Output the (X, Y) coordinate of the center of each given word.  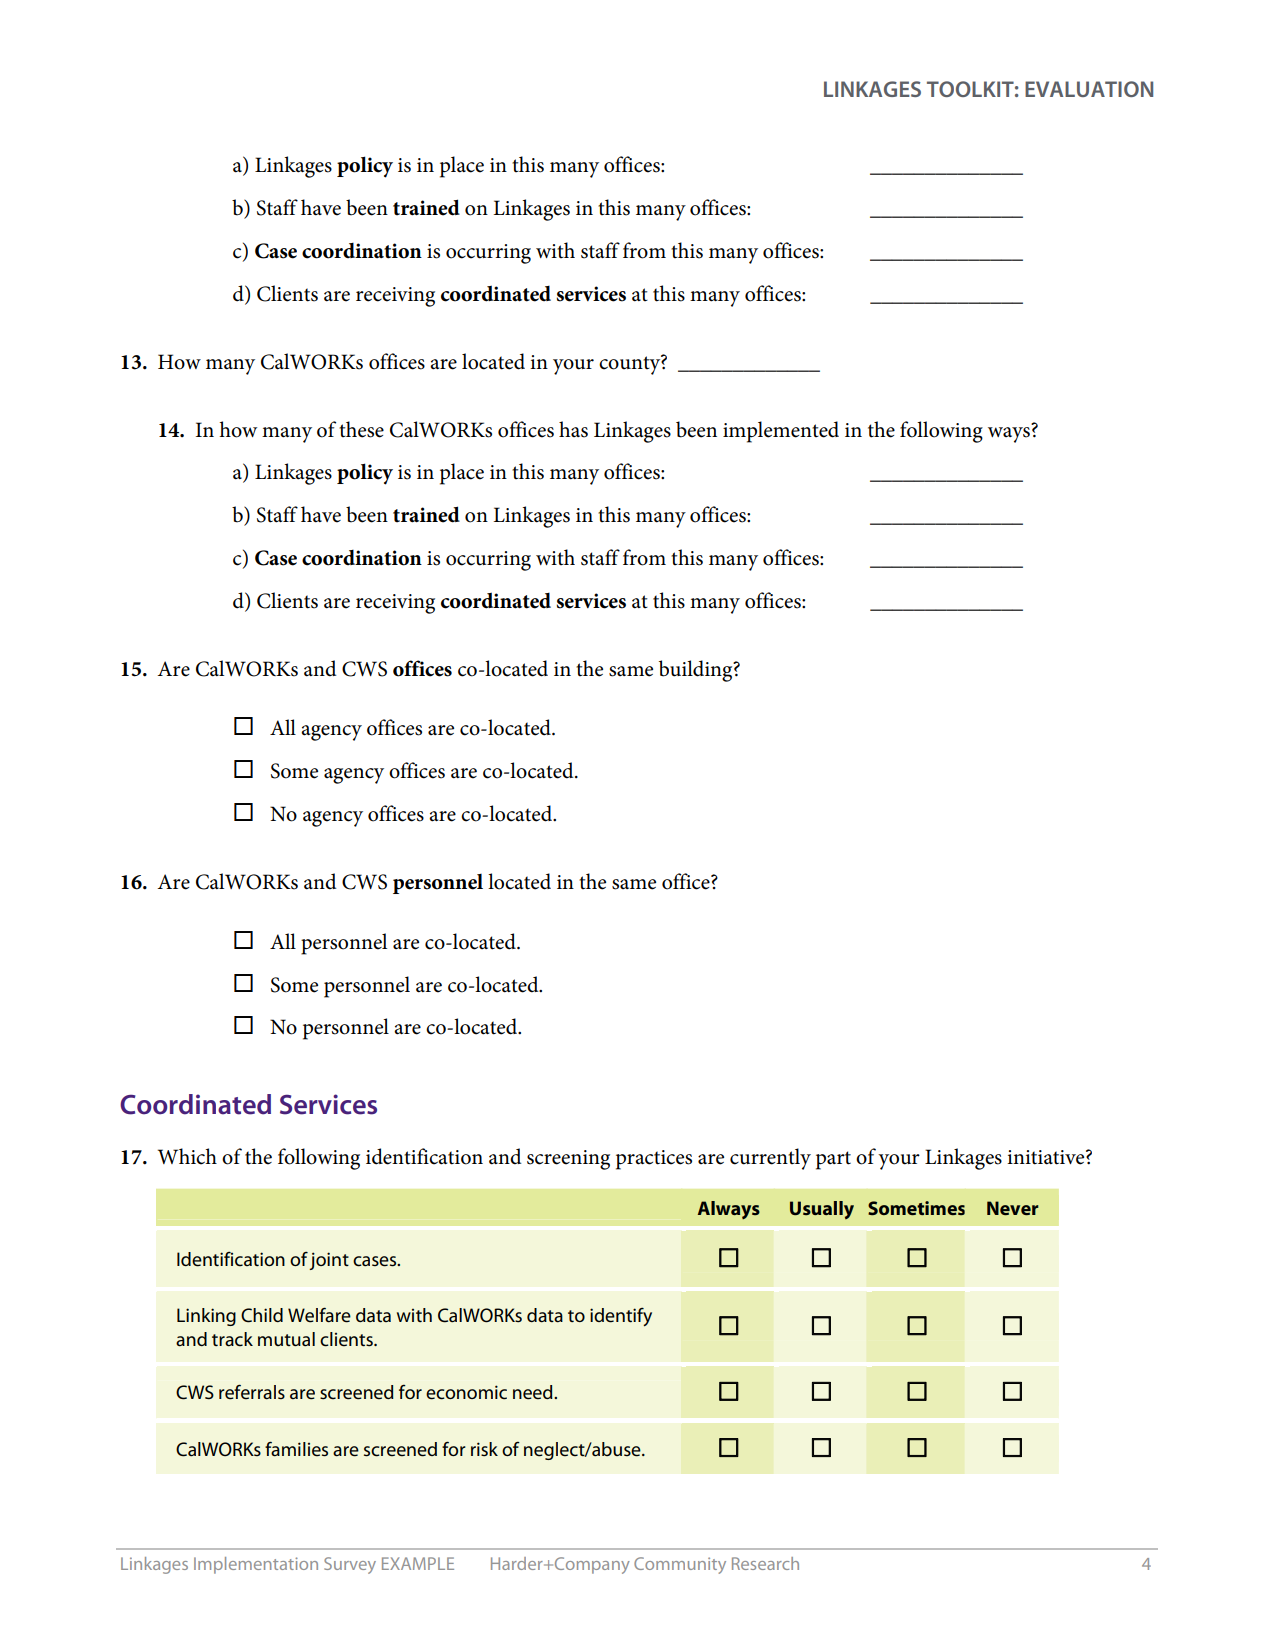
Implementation (256, 1565)
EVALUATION (1089, 89)
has (573, 429)
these (361, 429)
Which (187, 1156)
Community (680, 1565)
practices (654, 1160)
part (833, 1160)
